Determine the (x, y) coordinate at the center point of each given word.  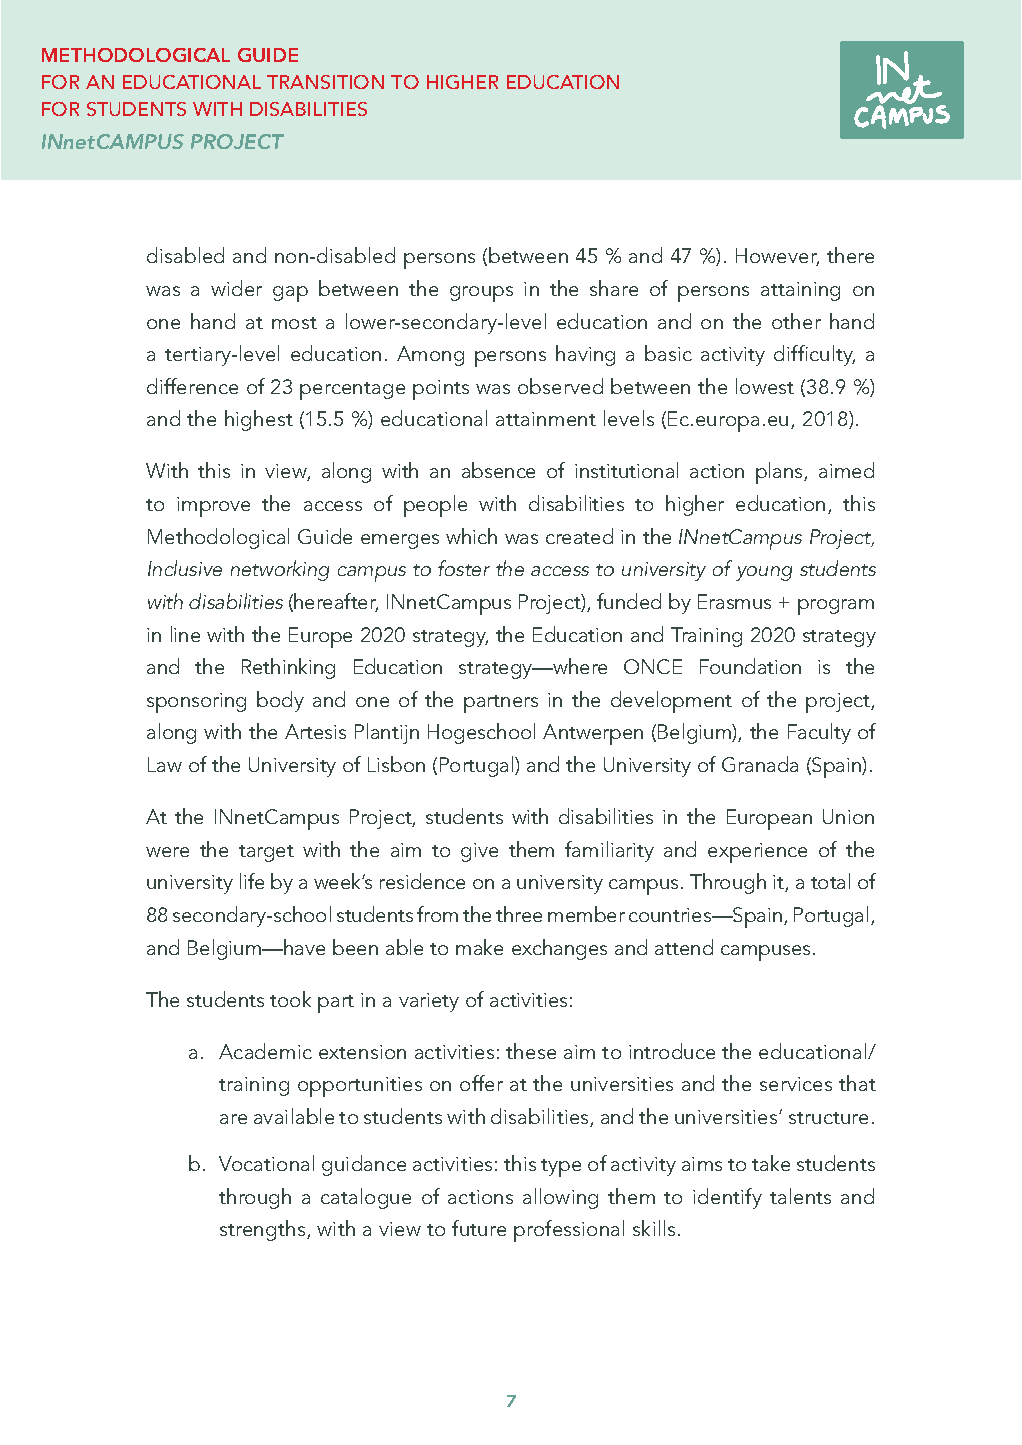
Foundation (750, 666)
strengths (264, 1230)
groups (481, 294)
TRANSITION (325, 82)
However (777, 257)
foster (464, 568)
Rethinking (288, 668)
